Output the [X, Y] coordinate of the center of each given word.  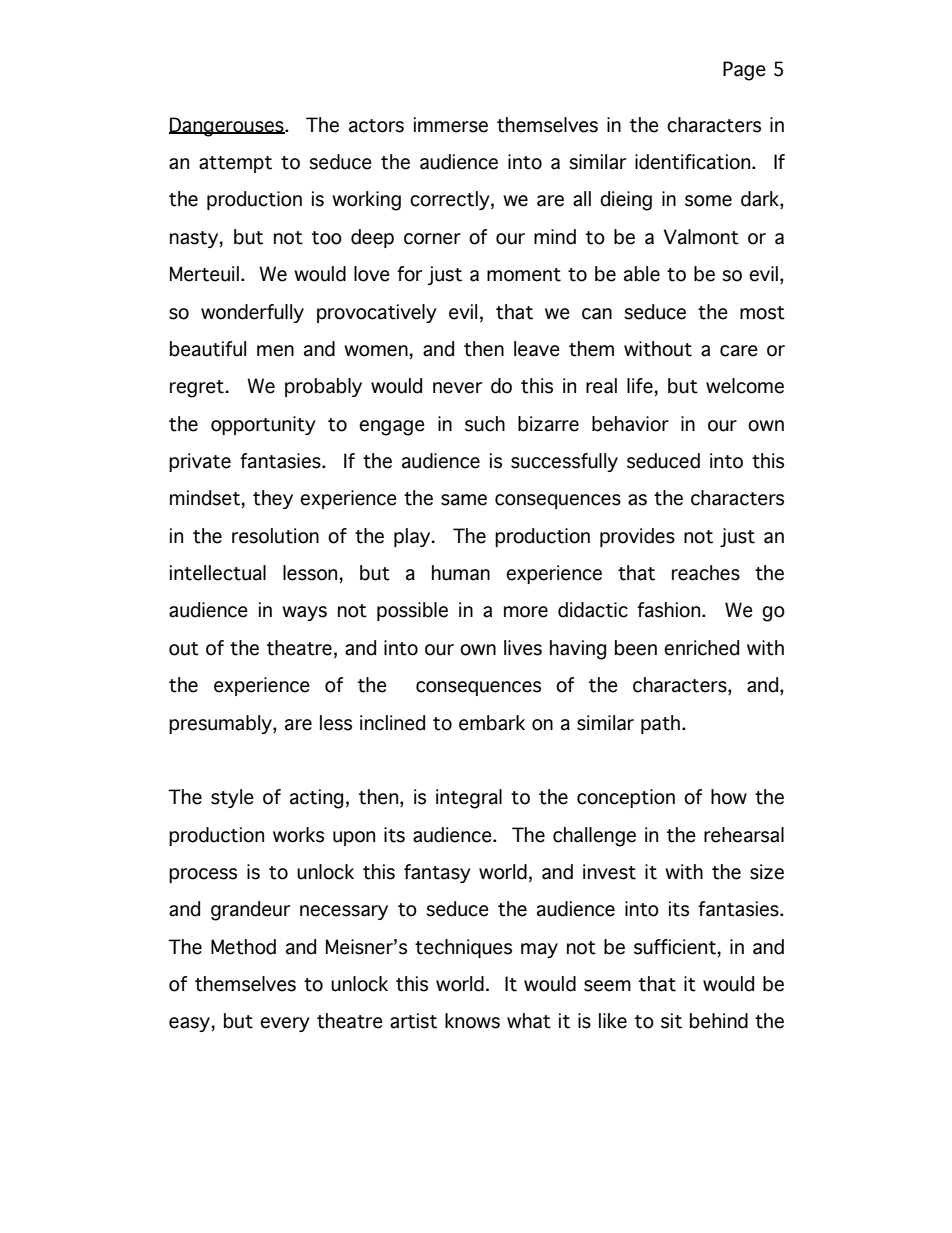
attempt [235, 164]
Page [744, 71]
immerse [451, 125]
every [285, 1024]
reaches [706, 573]
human [461, 573]
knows [472, 1021]
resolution [275, 536]
